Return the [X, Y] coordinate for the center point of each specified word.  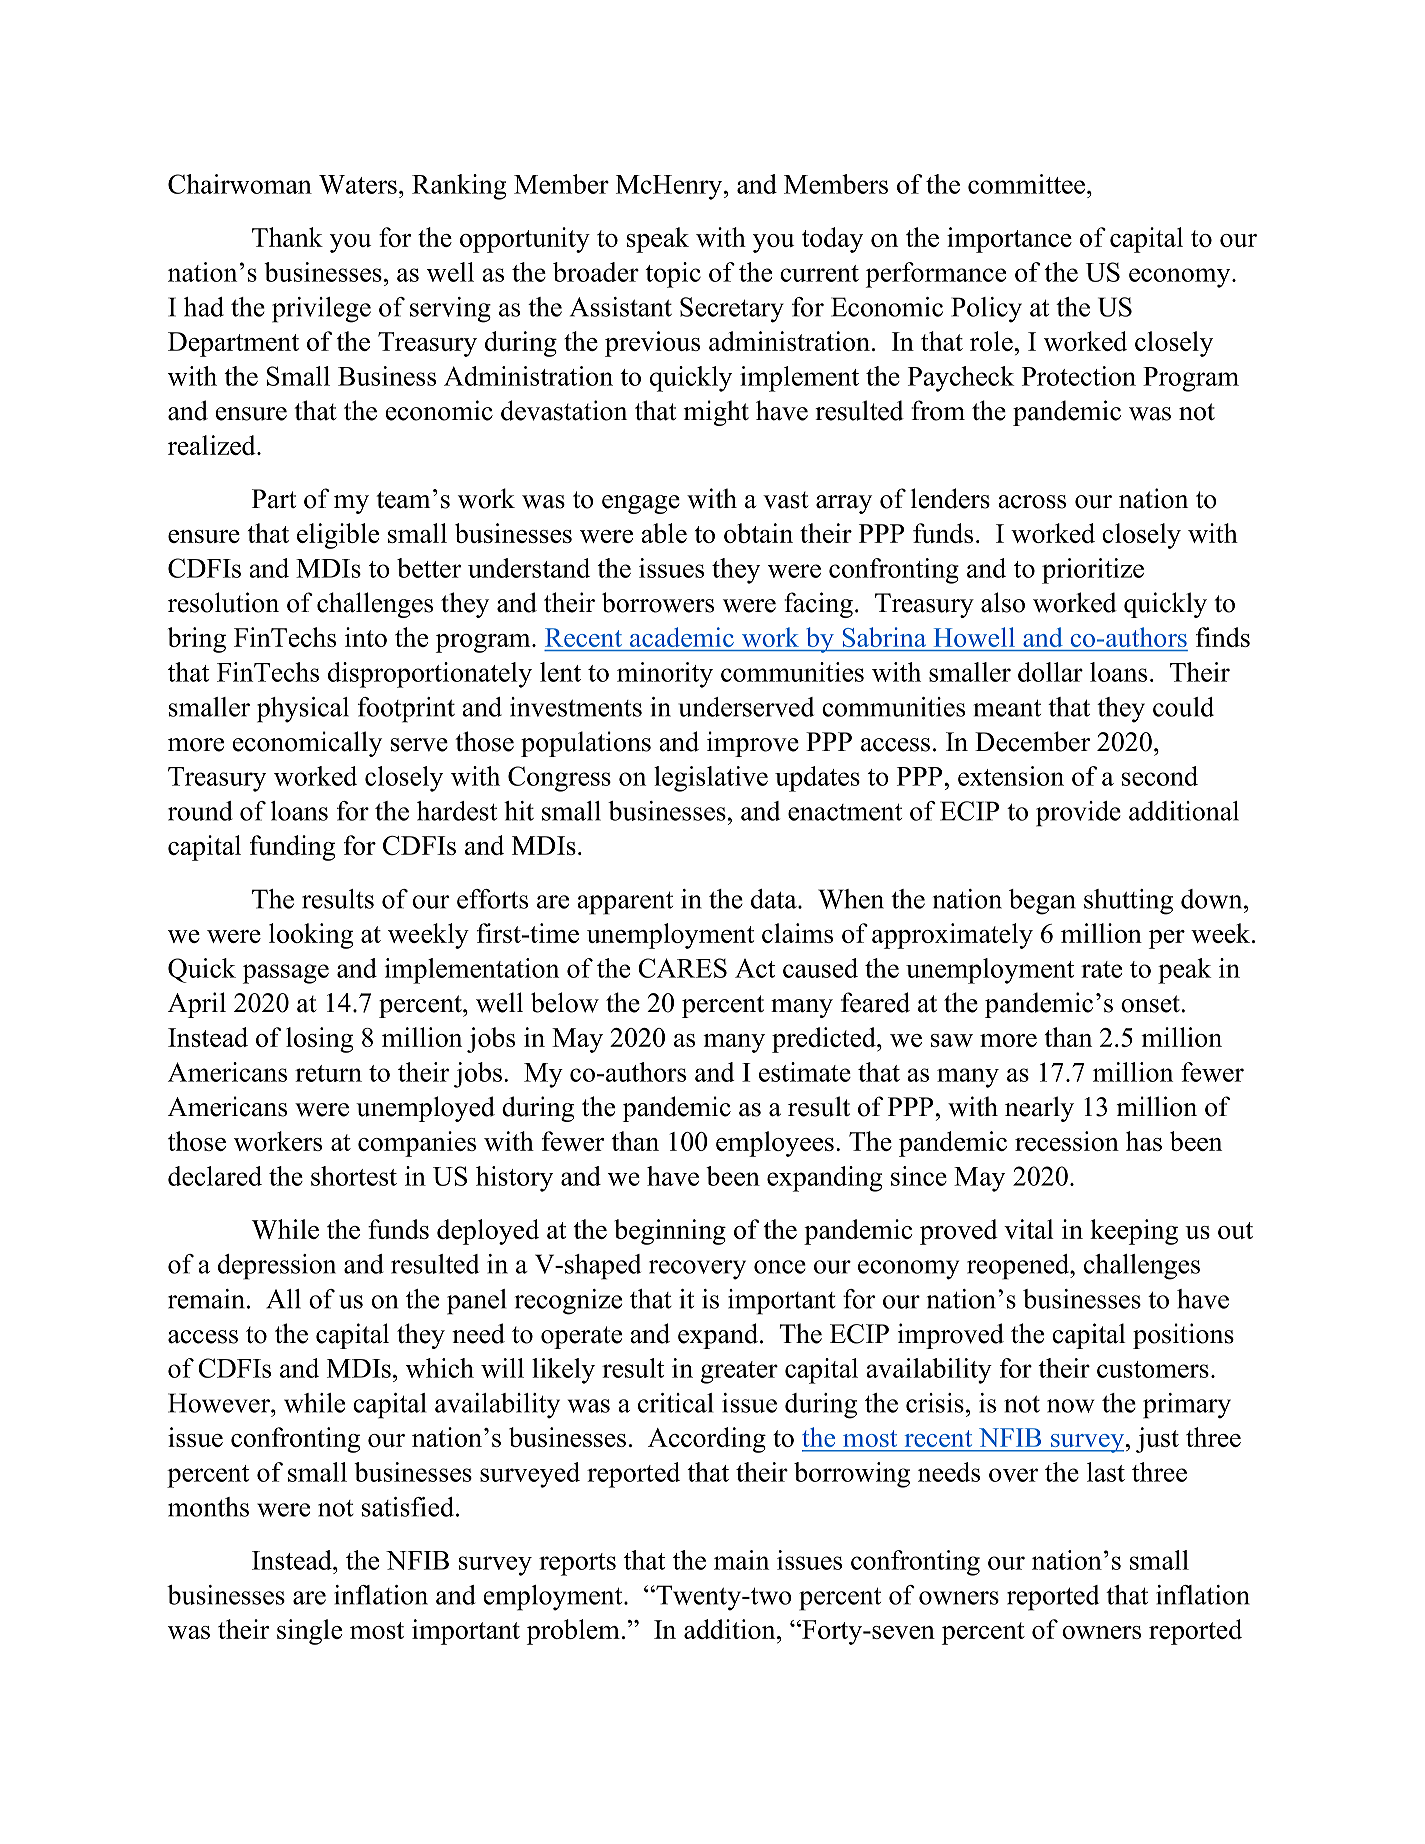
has [1144, 1141]
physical [303, 710]
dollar [1050, 672]
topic [673, 275]
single [309, 1632]
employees [775, 1144]
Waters [358, 184]
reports [577, 1564]
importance [1009, 240]
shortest [354, 1176]
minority [665, 675]
